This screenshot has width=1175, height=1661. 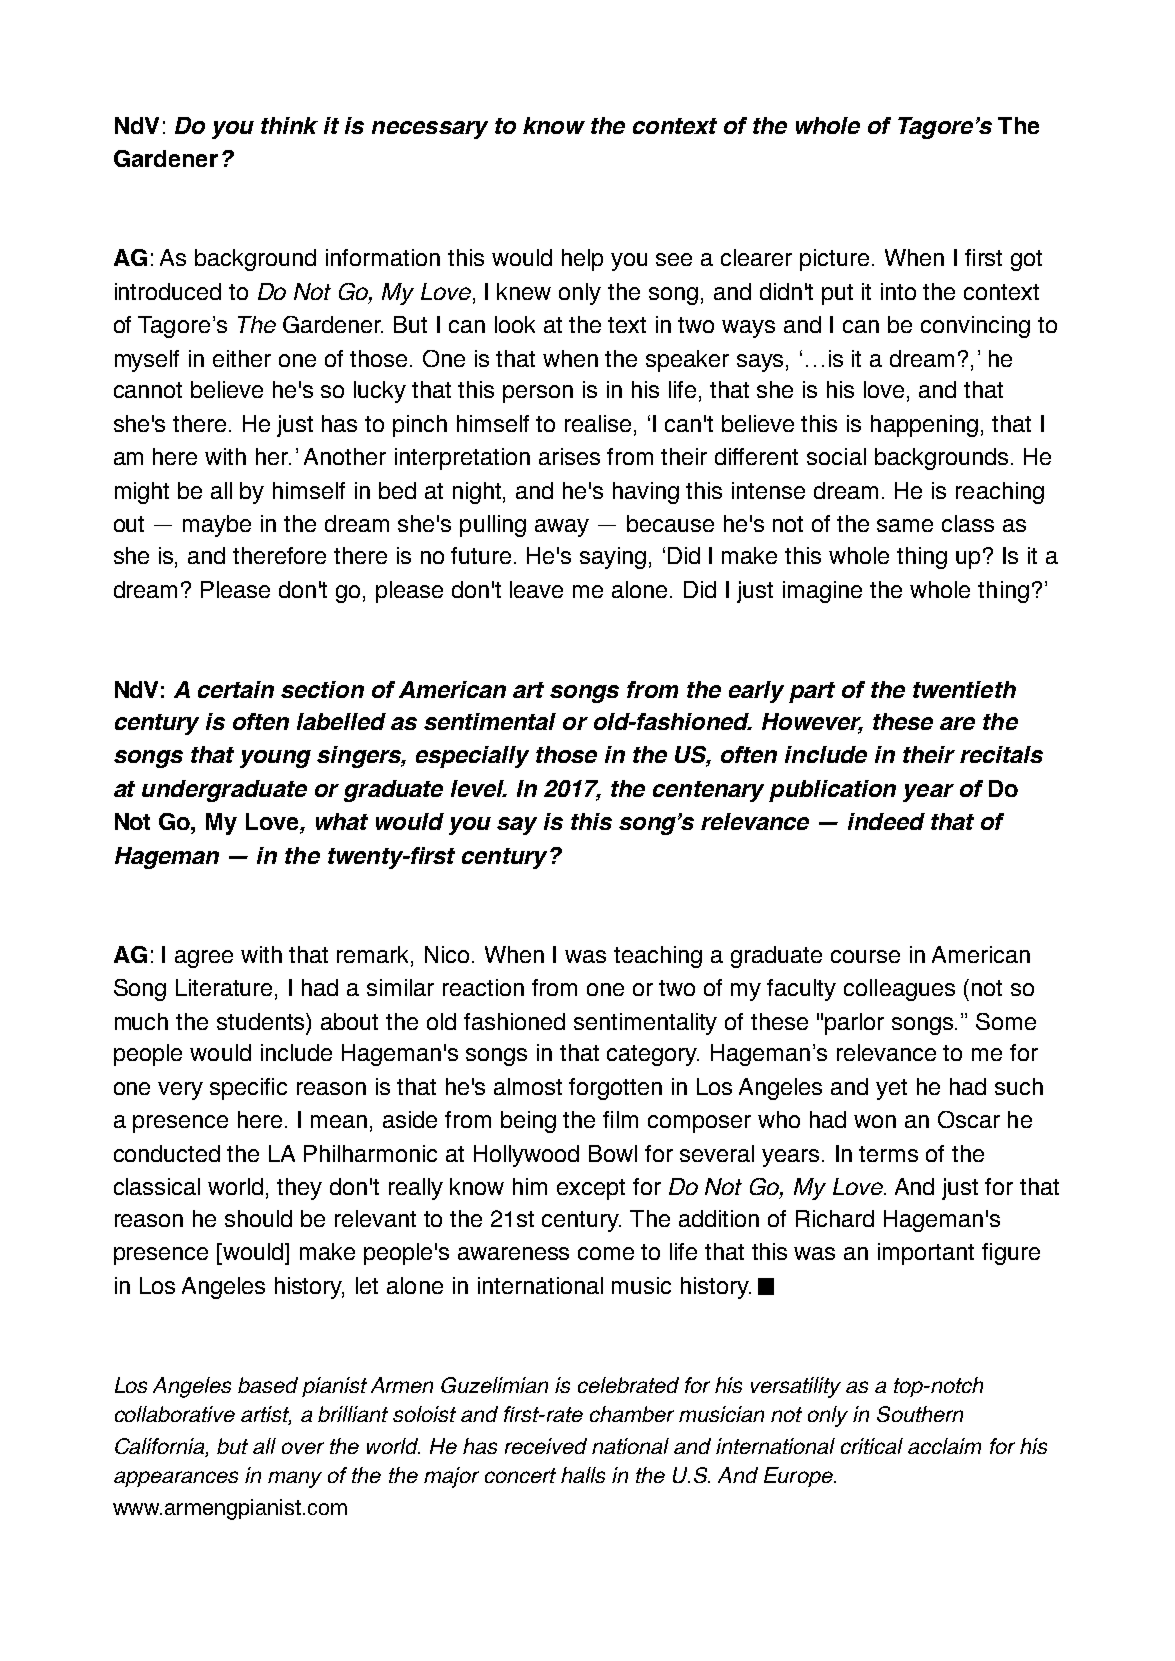 I want to click on artist, so click(x=266, y=1415).
